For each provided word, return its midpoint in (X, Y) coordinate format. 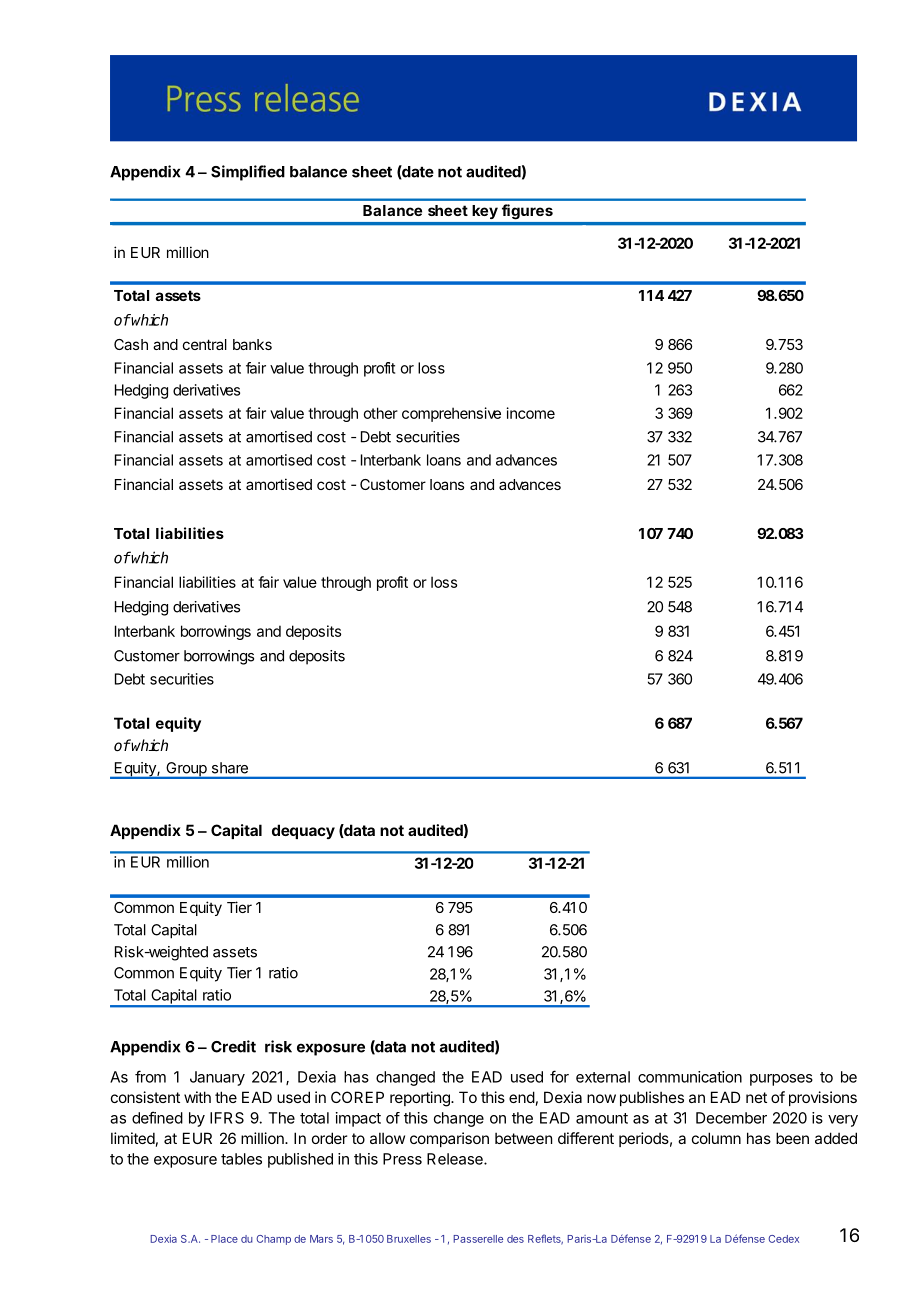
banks (252, 344)
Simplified (248, 173)
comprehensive (451, 414)
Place (224, 1239)
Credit (233, 1046)
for (559, 1076)
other (380, 413)
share (230, 768)
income (531, 413)
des (515, 1239)
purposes (781, 1080)
